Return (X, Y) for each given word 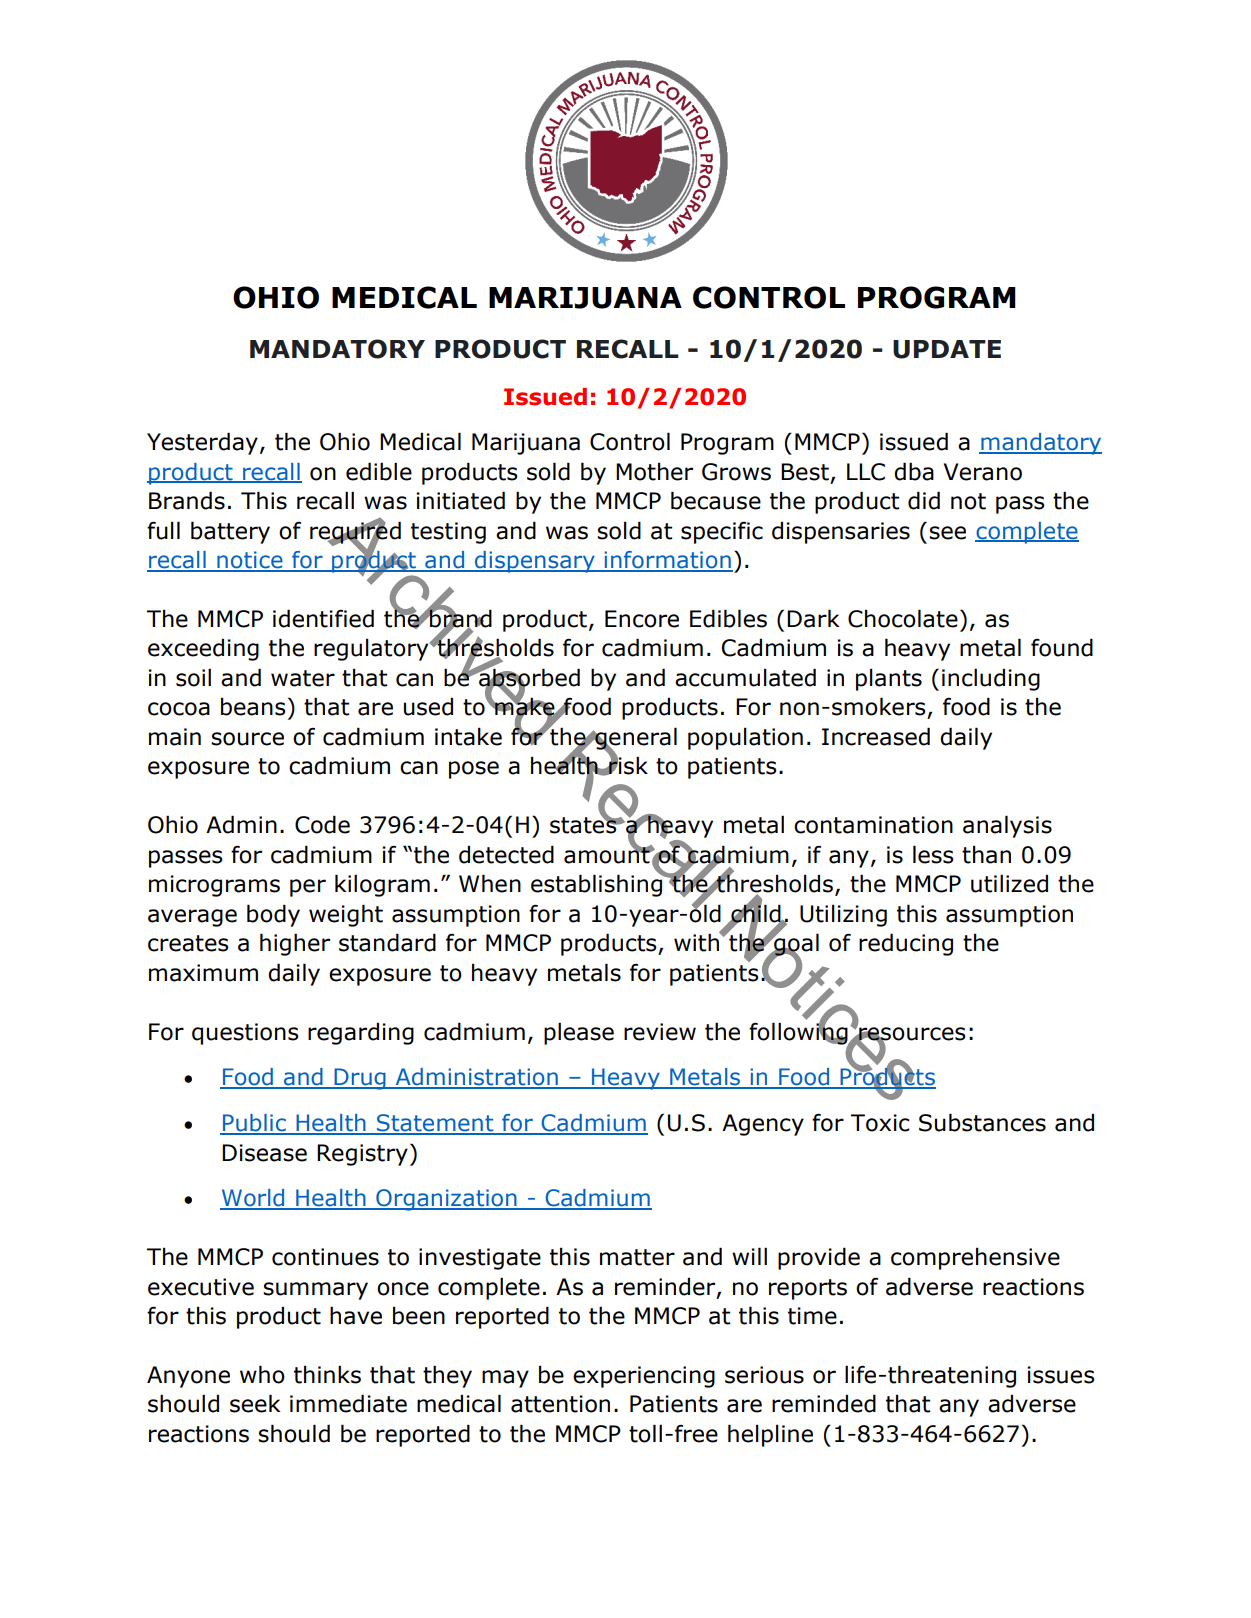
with (697, 942)
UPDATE (947, 349)
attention (560, 1404)
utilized (1009, 883)
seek (255, 1403)
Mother (654, 472)
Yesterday (202, 443)
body (273, 915)
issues (1061, 1375)
